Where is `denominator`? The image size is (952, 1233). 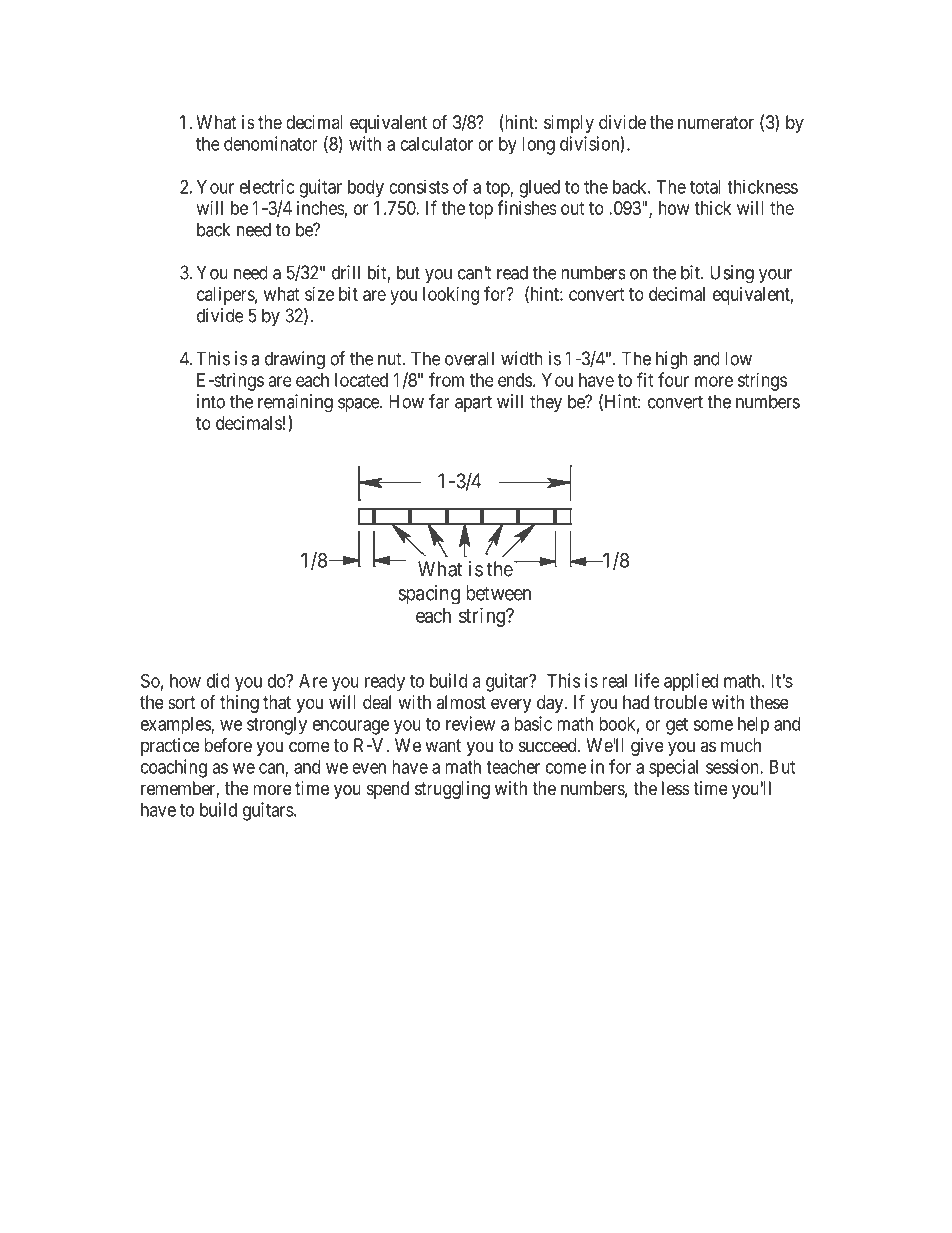 denominator is located at coordinates (271, 143).
